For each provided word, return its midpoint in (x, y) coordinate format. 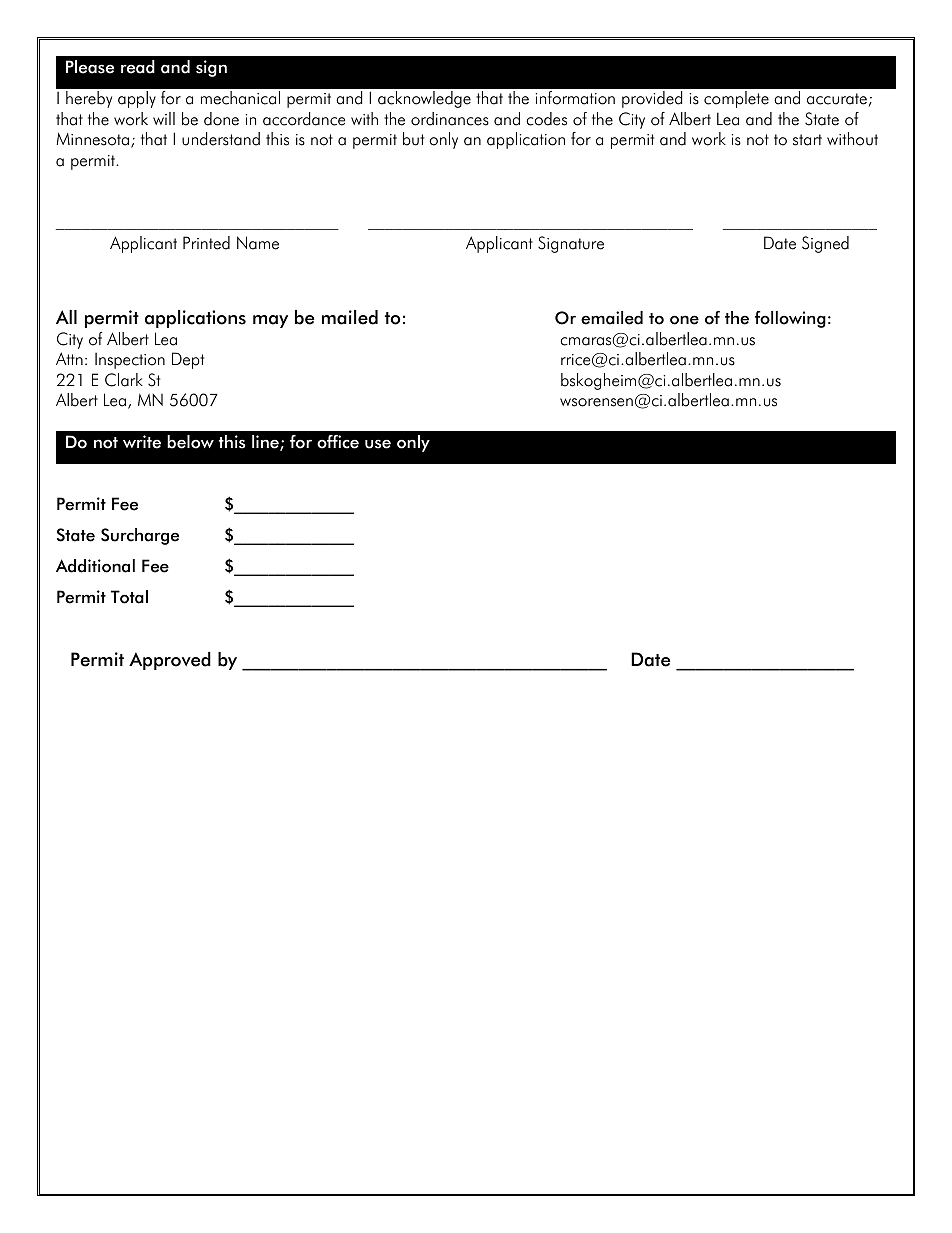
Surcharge (140, 536)
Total (129, 597)
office (338, 442)
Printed (206, 243)
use (378, 444)
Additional (95, 566)
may (270, 321)
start (807, 140)
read (138, 67)
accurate (837, 99)
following (790, 319)
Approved (170, 661)
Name (258, 243)
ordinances (450, 119)
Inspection (130, 361)
